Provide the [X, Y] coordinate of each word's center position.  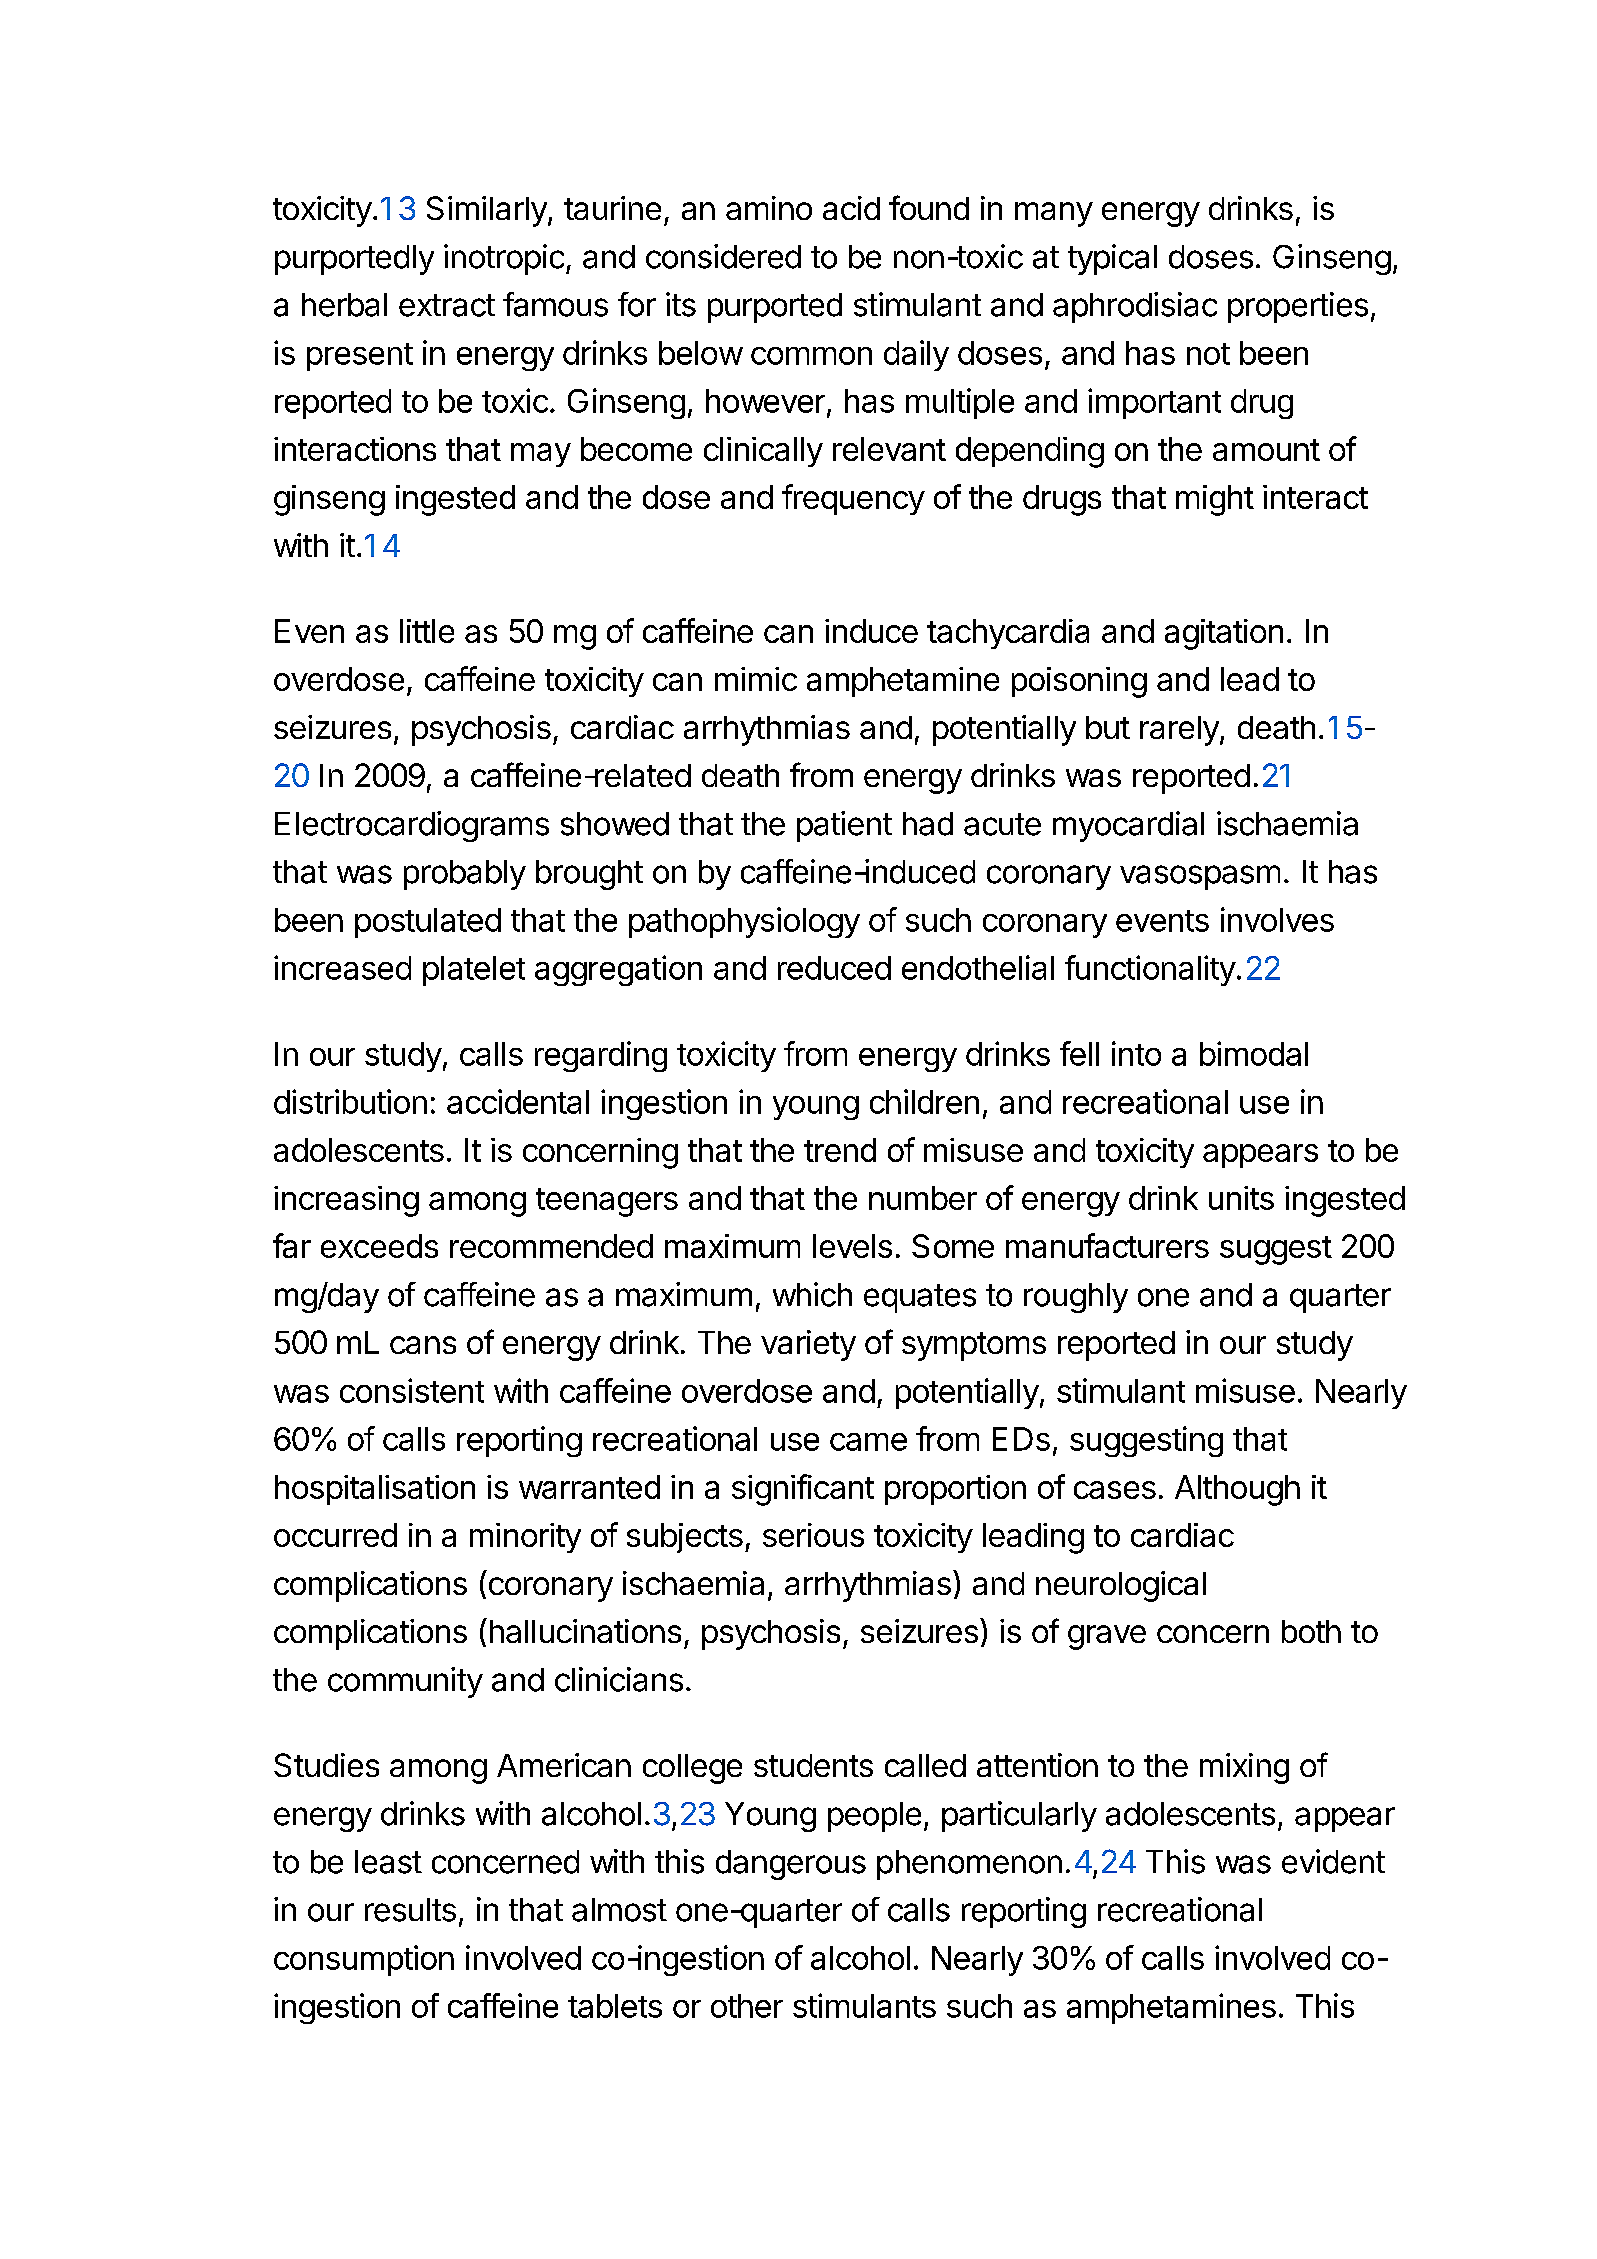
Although [1237, 1490]
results [410, 1910]
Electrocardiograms [412, 826]
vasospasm [1200, 877]
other [747, 2006]
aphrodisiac [1135, 307]
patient [844, 826]
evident [1333, 1861]
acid [851, 208]
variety [808, 1345]
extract [447, 305]
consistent [412, 1390]
